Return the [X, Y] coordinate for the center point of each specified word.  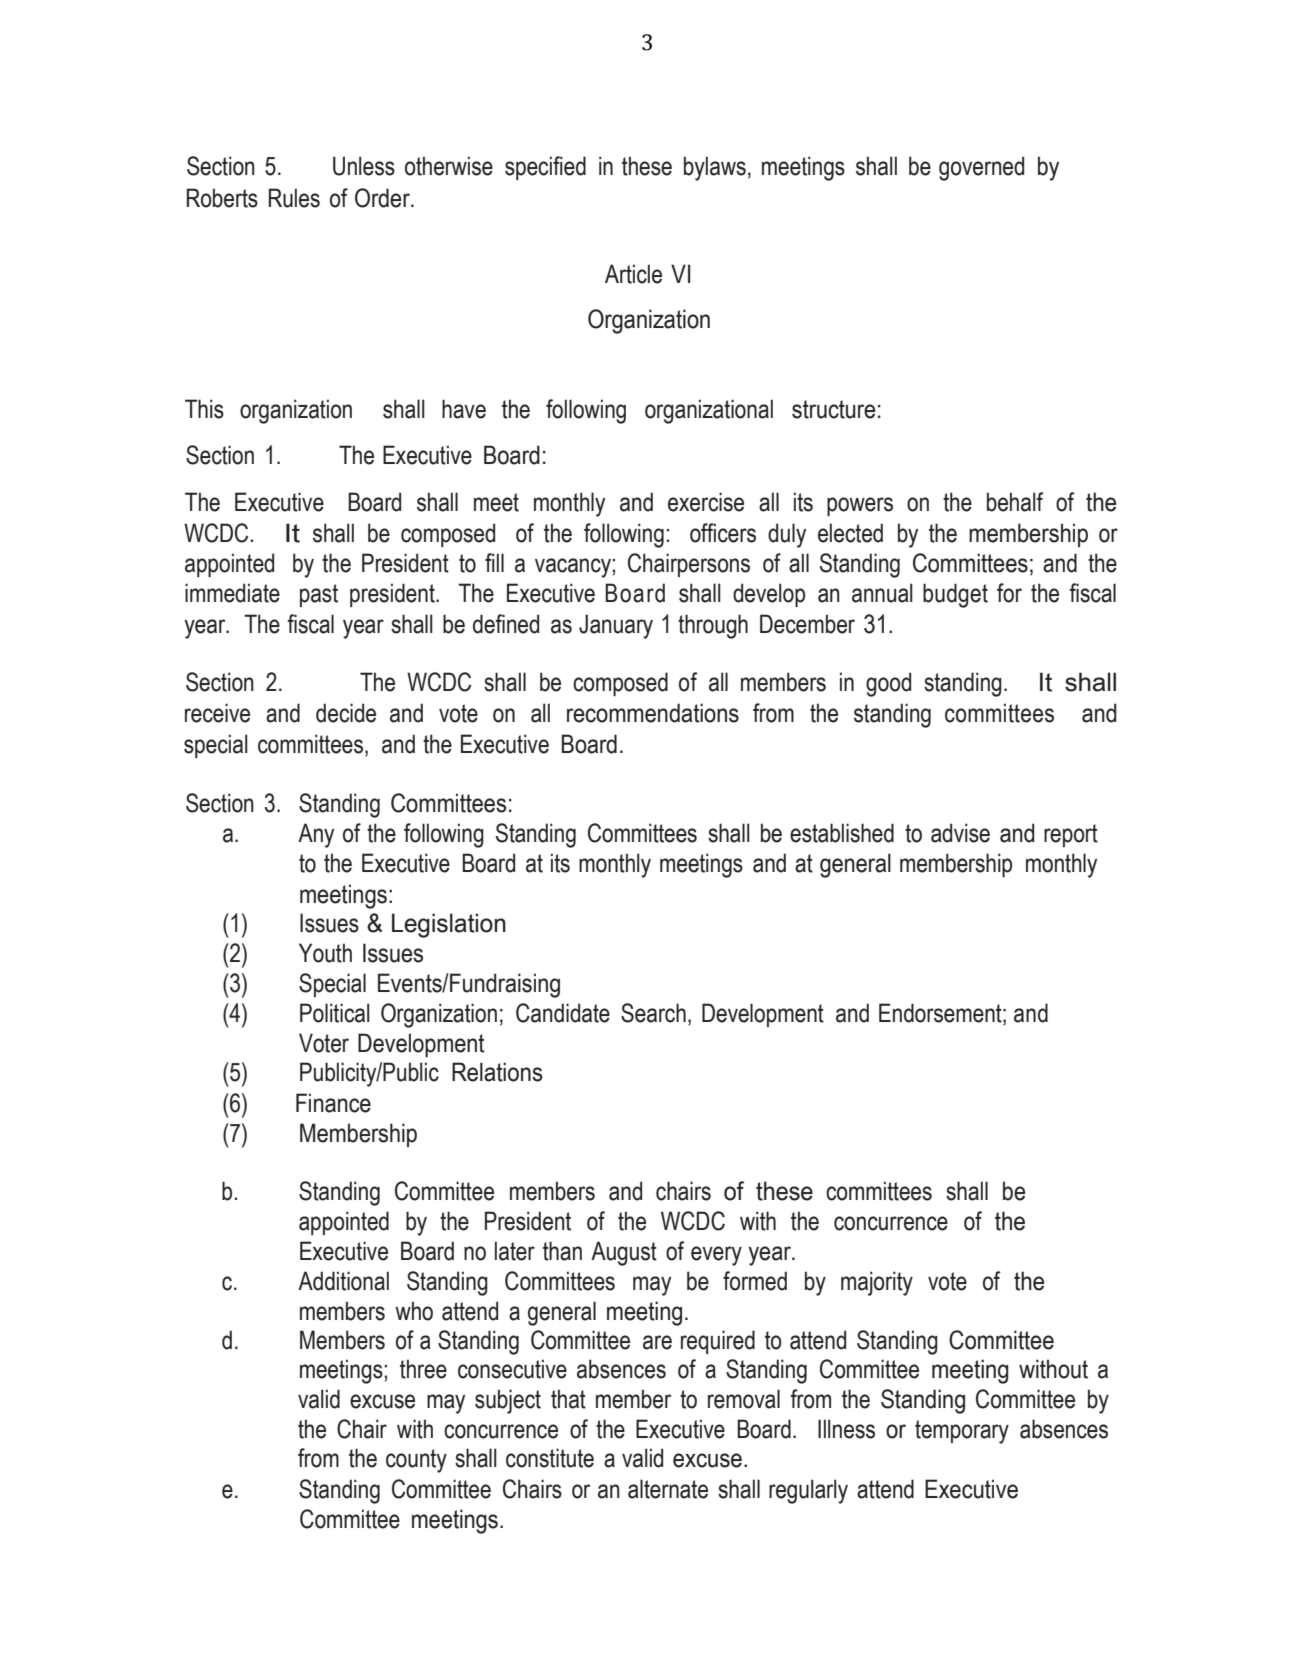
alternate [668, 1489]
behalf [1015, 502]
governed [981, 168]
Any [316, 835]
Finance [333, 1103]
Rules [294, 198]
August [624, 1253]
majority [877, 1283]
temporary [962, 1432]
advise [960, 833]
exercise [706, 502]
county [416, 1461]
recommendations [653, 713]
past [319, 595]
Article [633, 274]
